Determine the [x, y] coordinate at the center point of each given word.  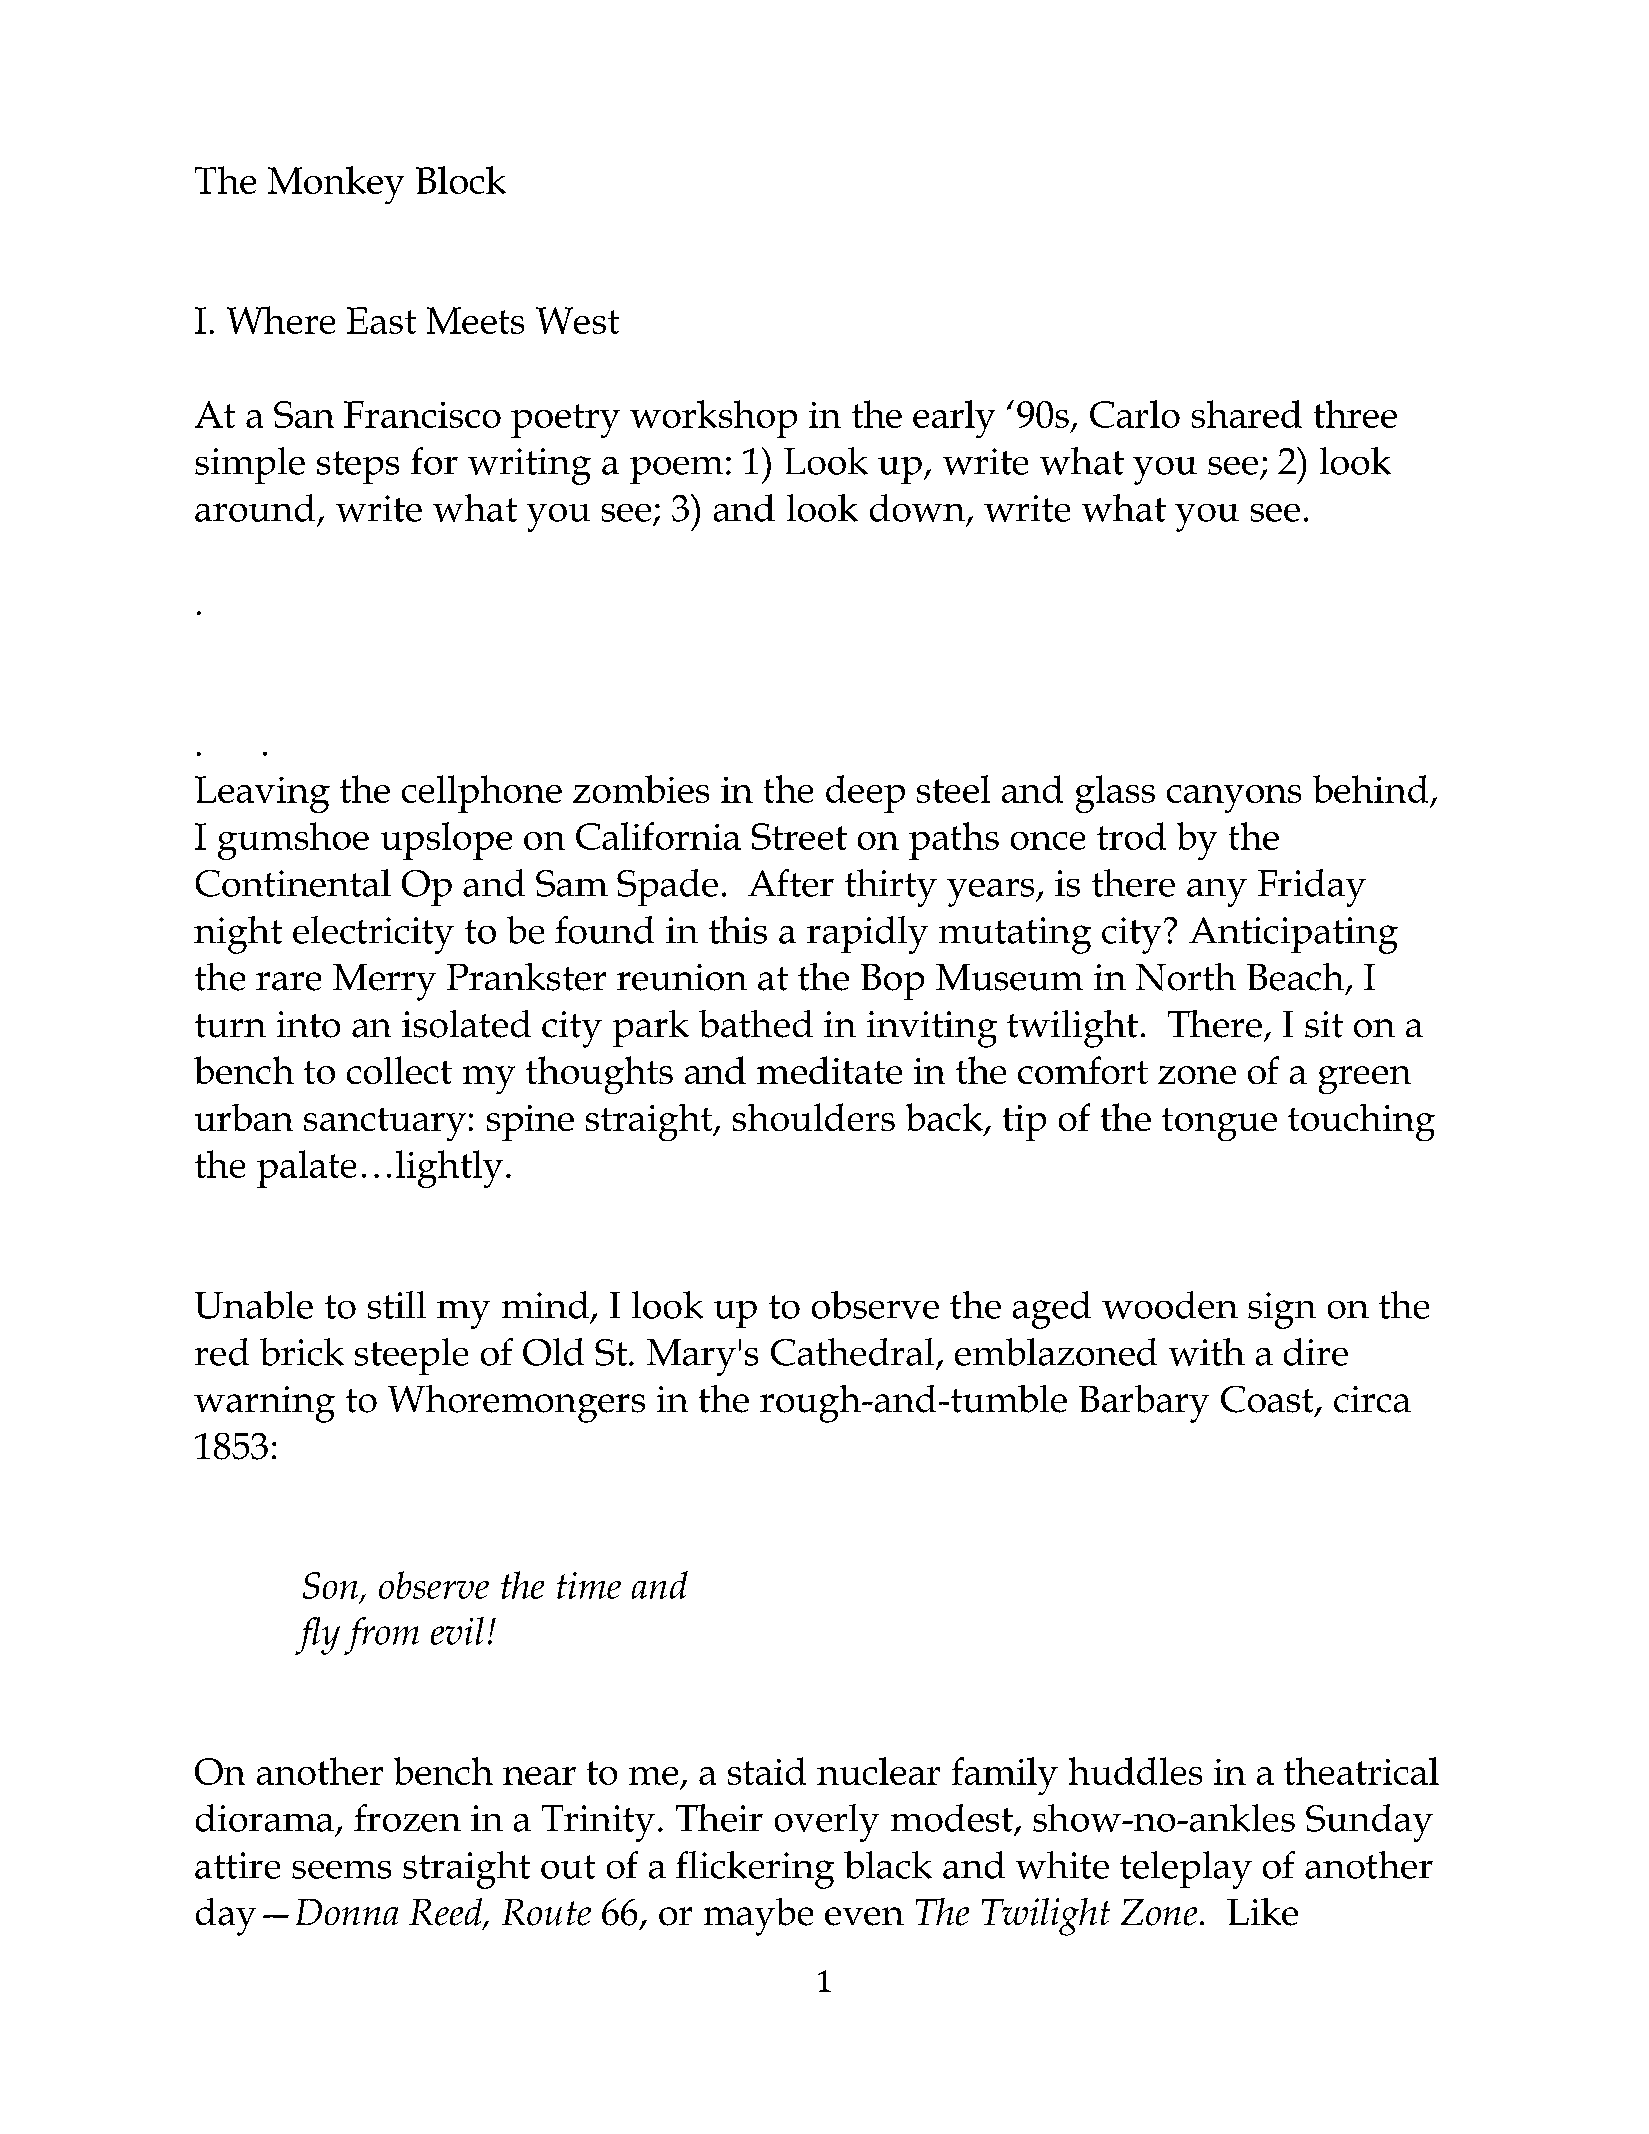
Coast [1268, 1400]
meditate [829, 1070]
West [577, 320]
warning [264, 1404]
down [917, 508]
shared [1247, 414]
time [589, 1585]
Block [461, 180]
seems [341, 1870]
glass [1115, 794]
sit [1324, 1024]
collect [399, 1070]
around [255, 508]
